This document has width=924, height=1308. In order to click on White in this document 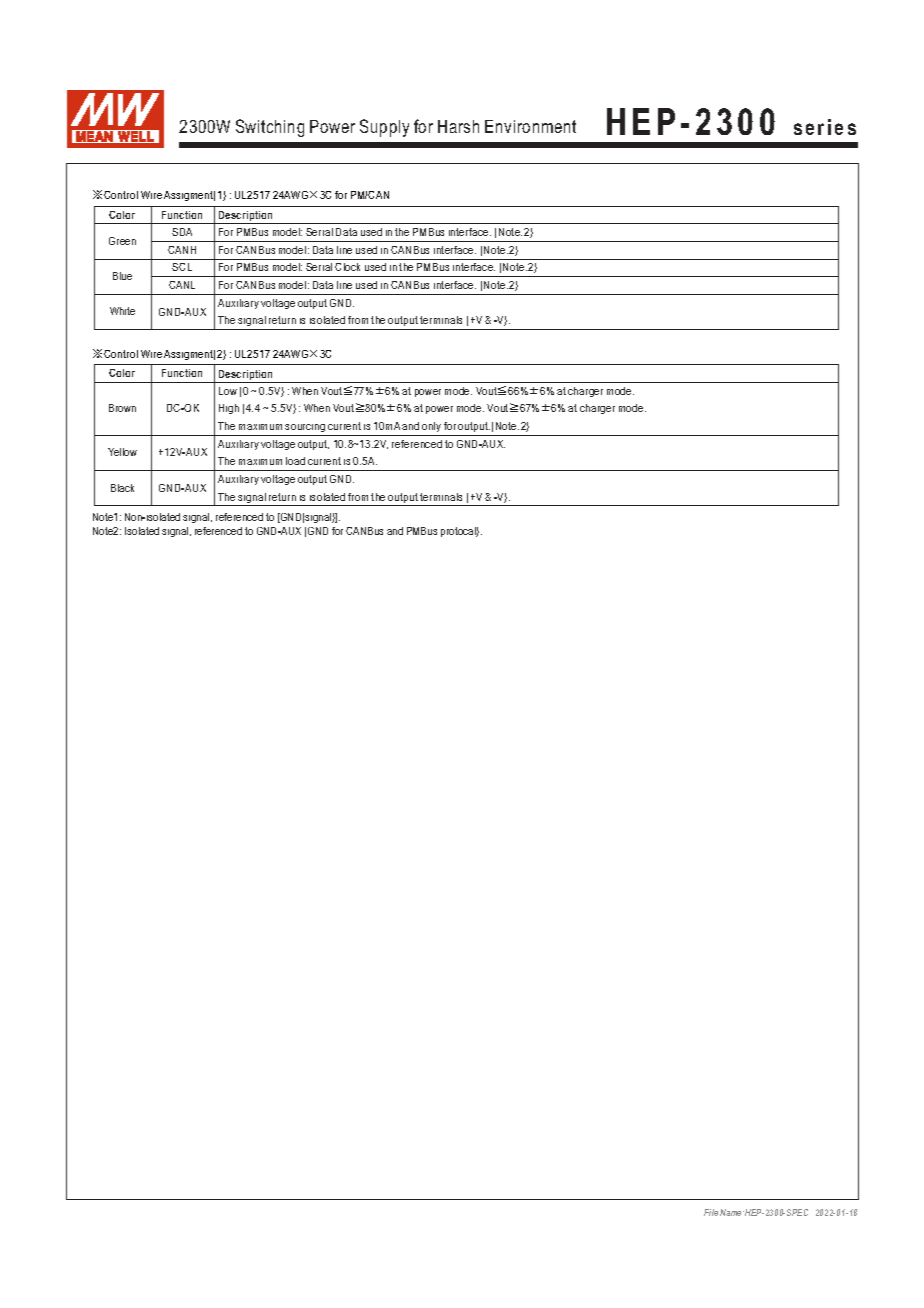, I will do `click(122, 311)`.
